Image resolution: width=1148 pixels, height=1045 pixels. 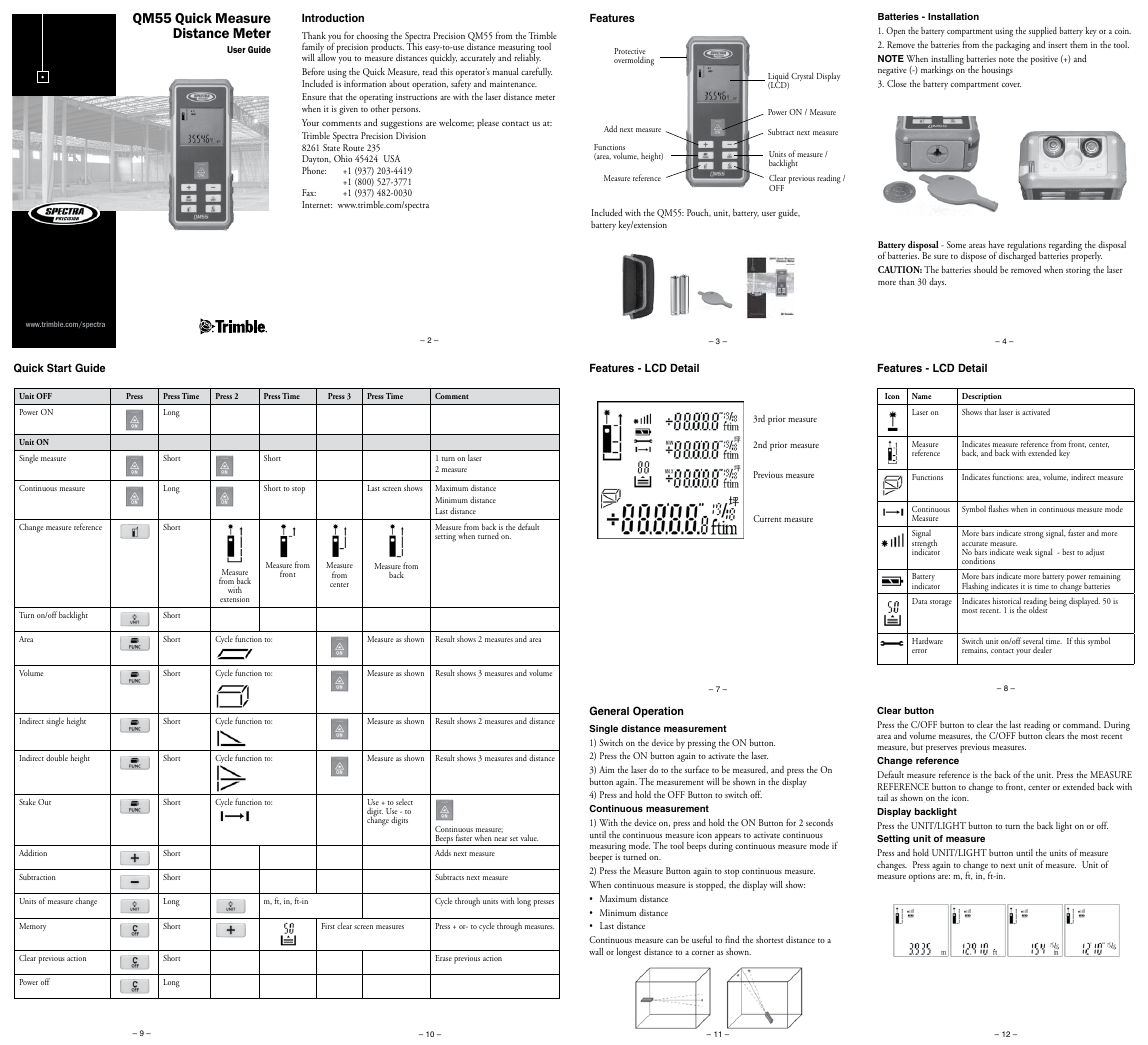 What do you see at coordinates (313, 48) in the page?
I see `family` at bounding box center [313, 48].
